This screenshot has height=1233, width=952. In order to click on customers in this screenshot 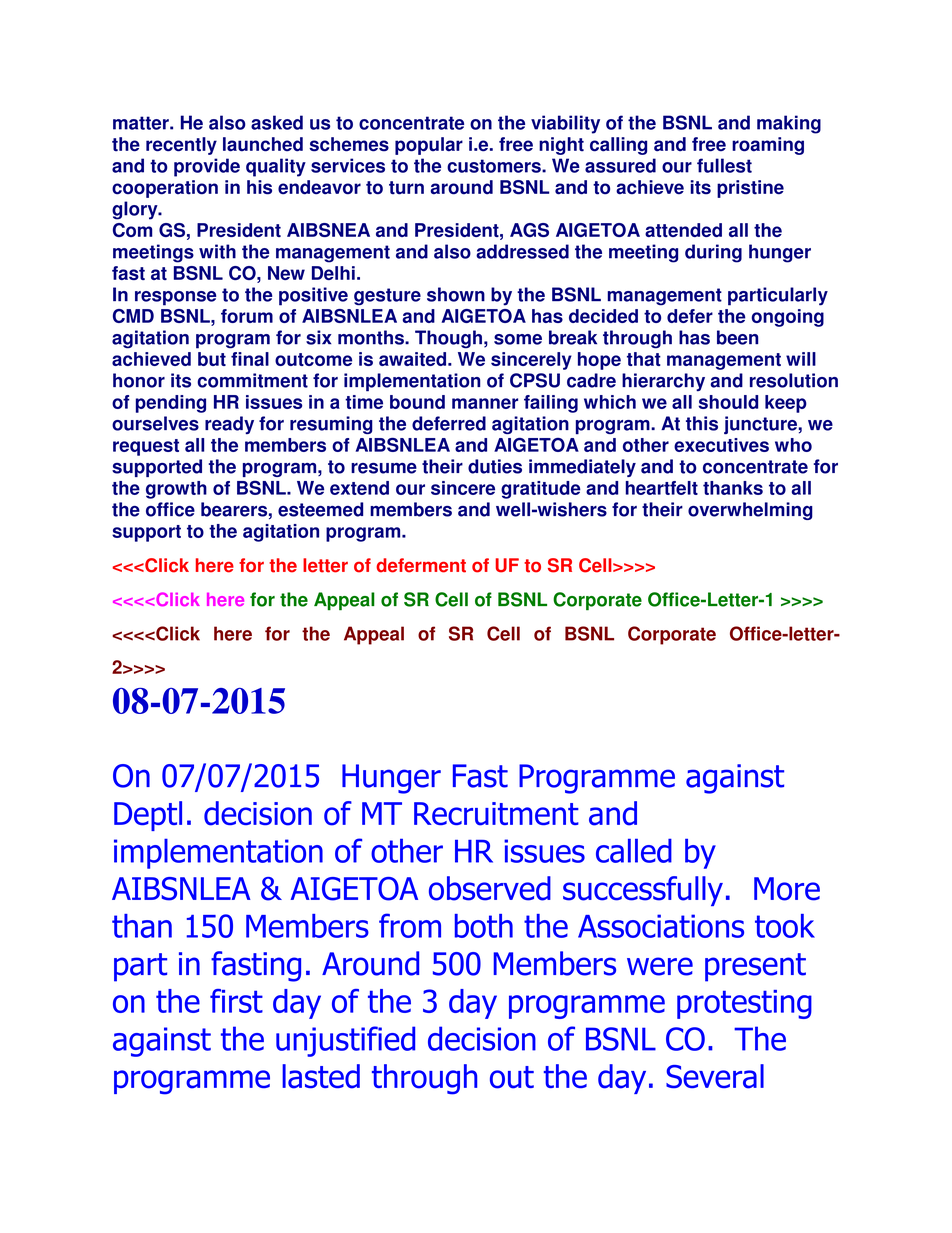, I will do `click(495, 166)`.
